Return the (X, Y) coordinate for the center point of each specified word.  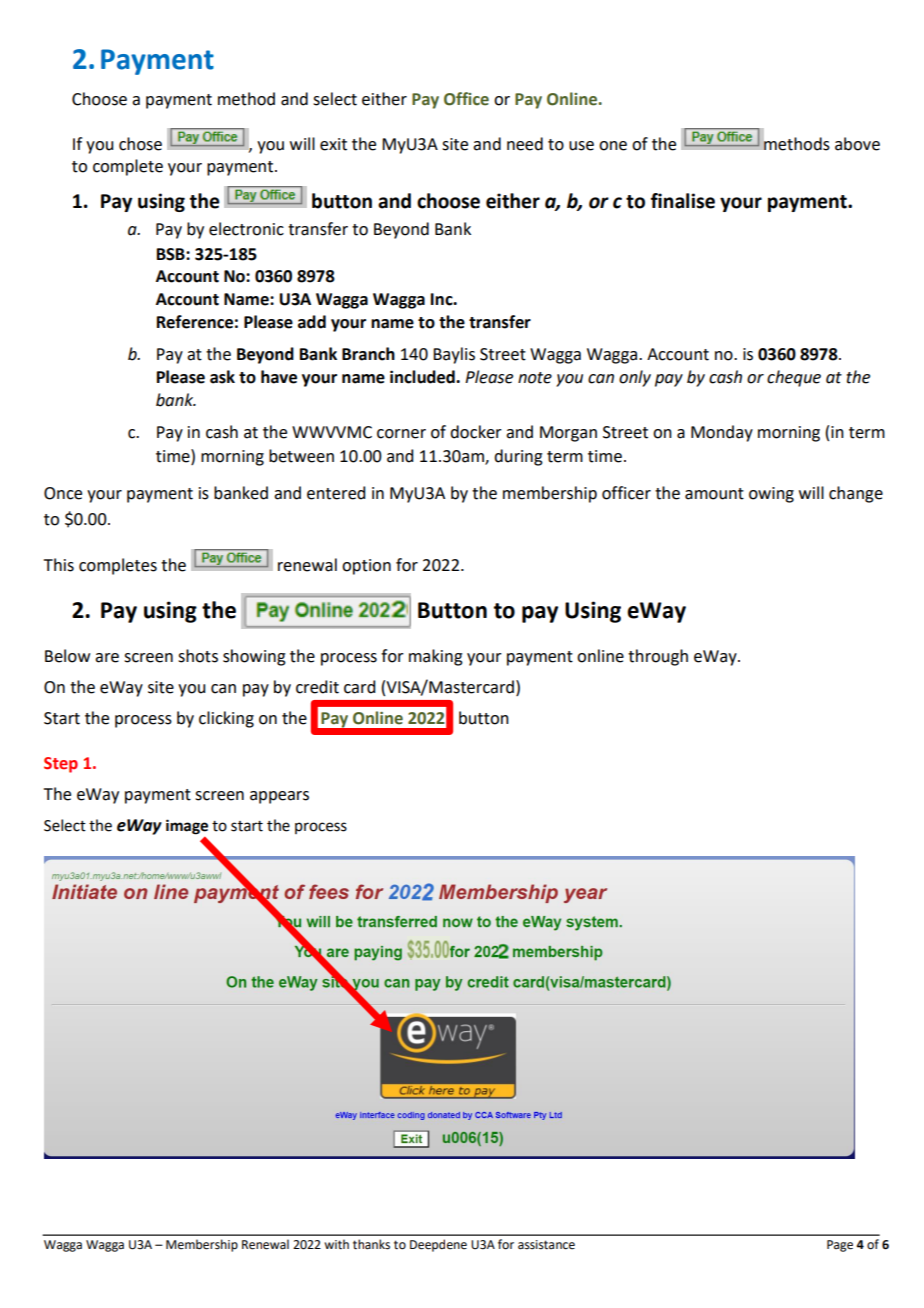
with (336, 1244)
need (525, 144)
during (518, 457)
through (658, 657)
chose (140, 144)
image (187, 827)
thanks (371, 1244)
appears (279, 797)
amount (714, 494)
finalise (683, 201)
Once (63, 493)
